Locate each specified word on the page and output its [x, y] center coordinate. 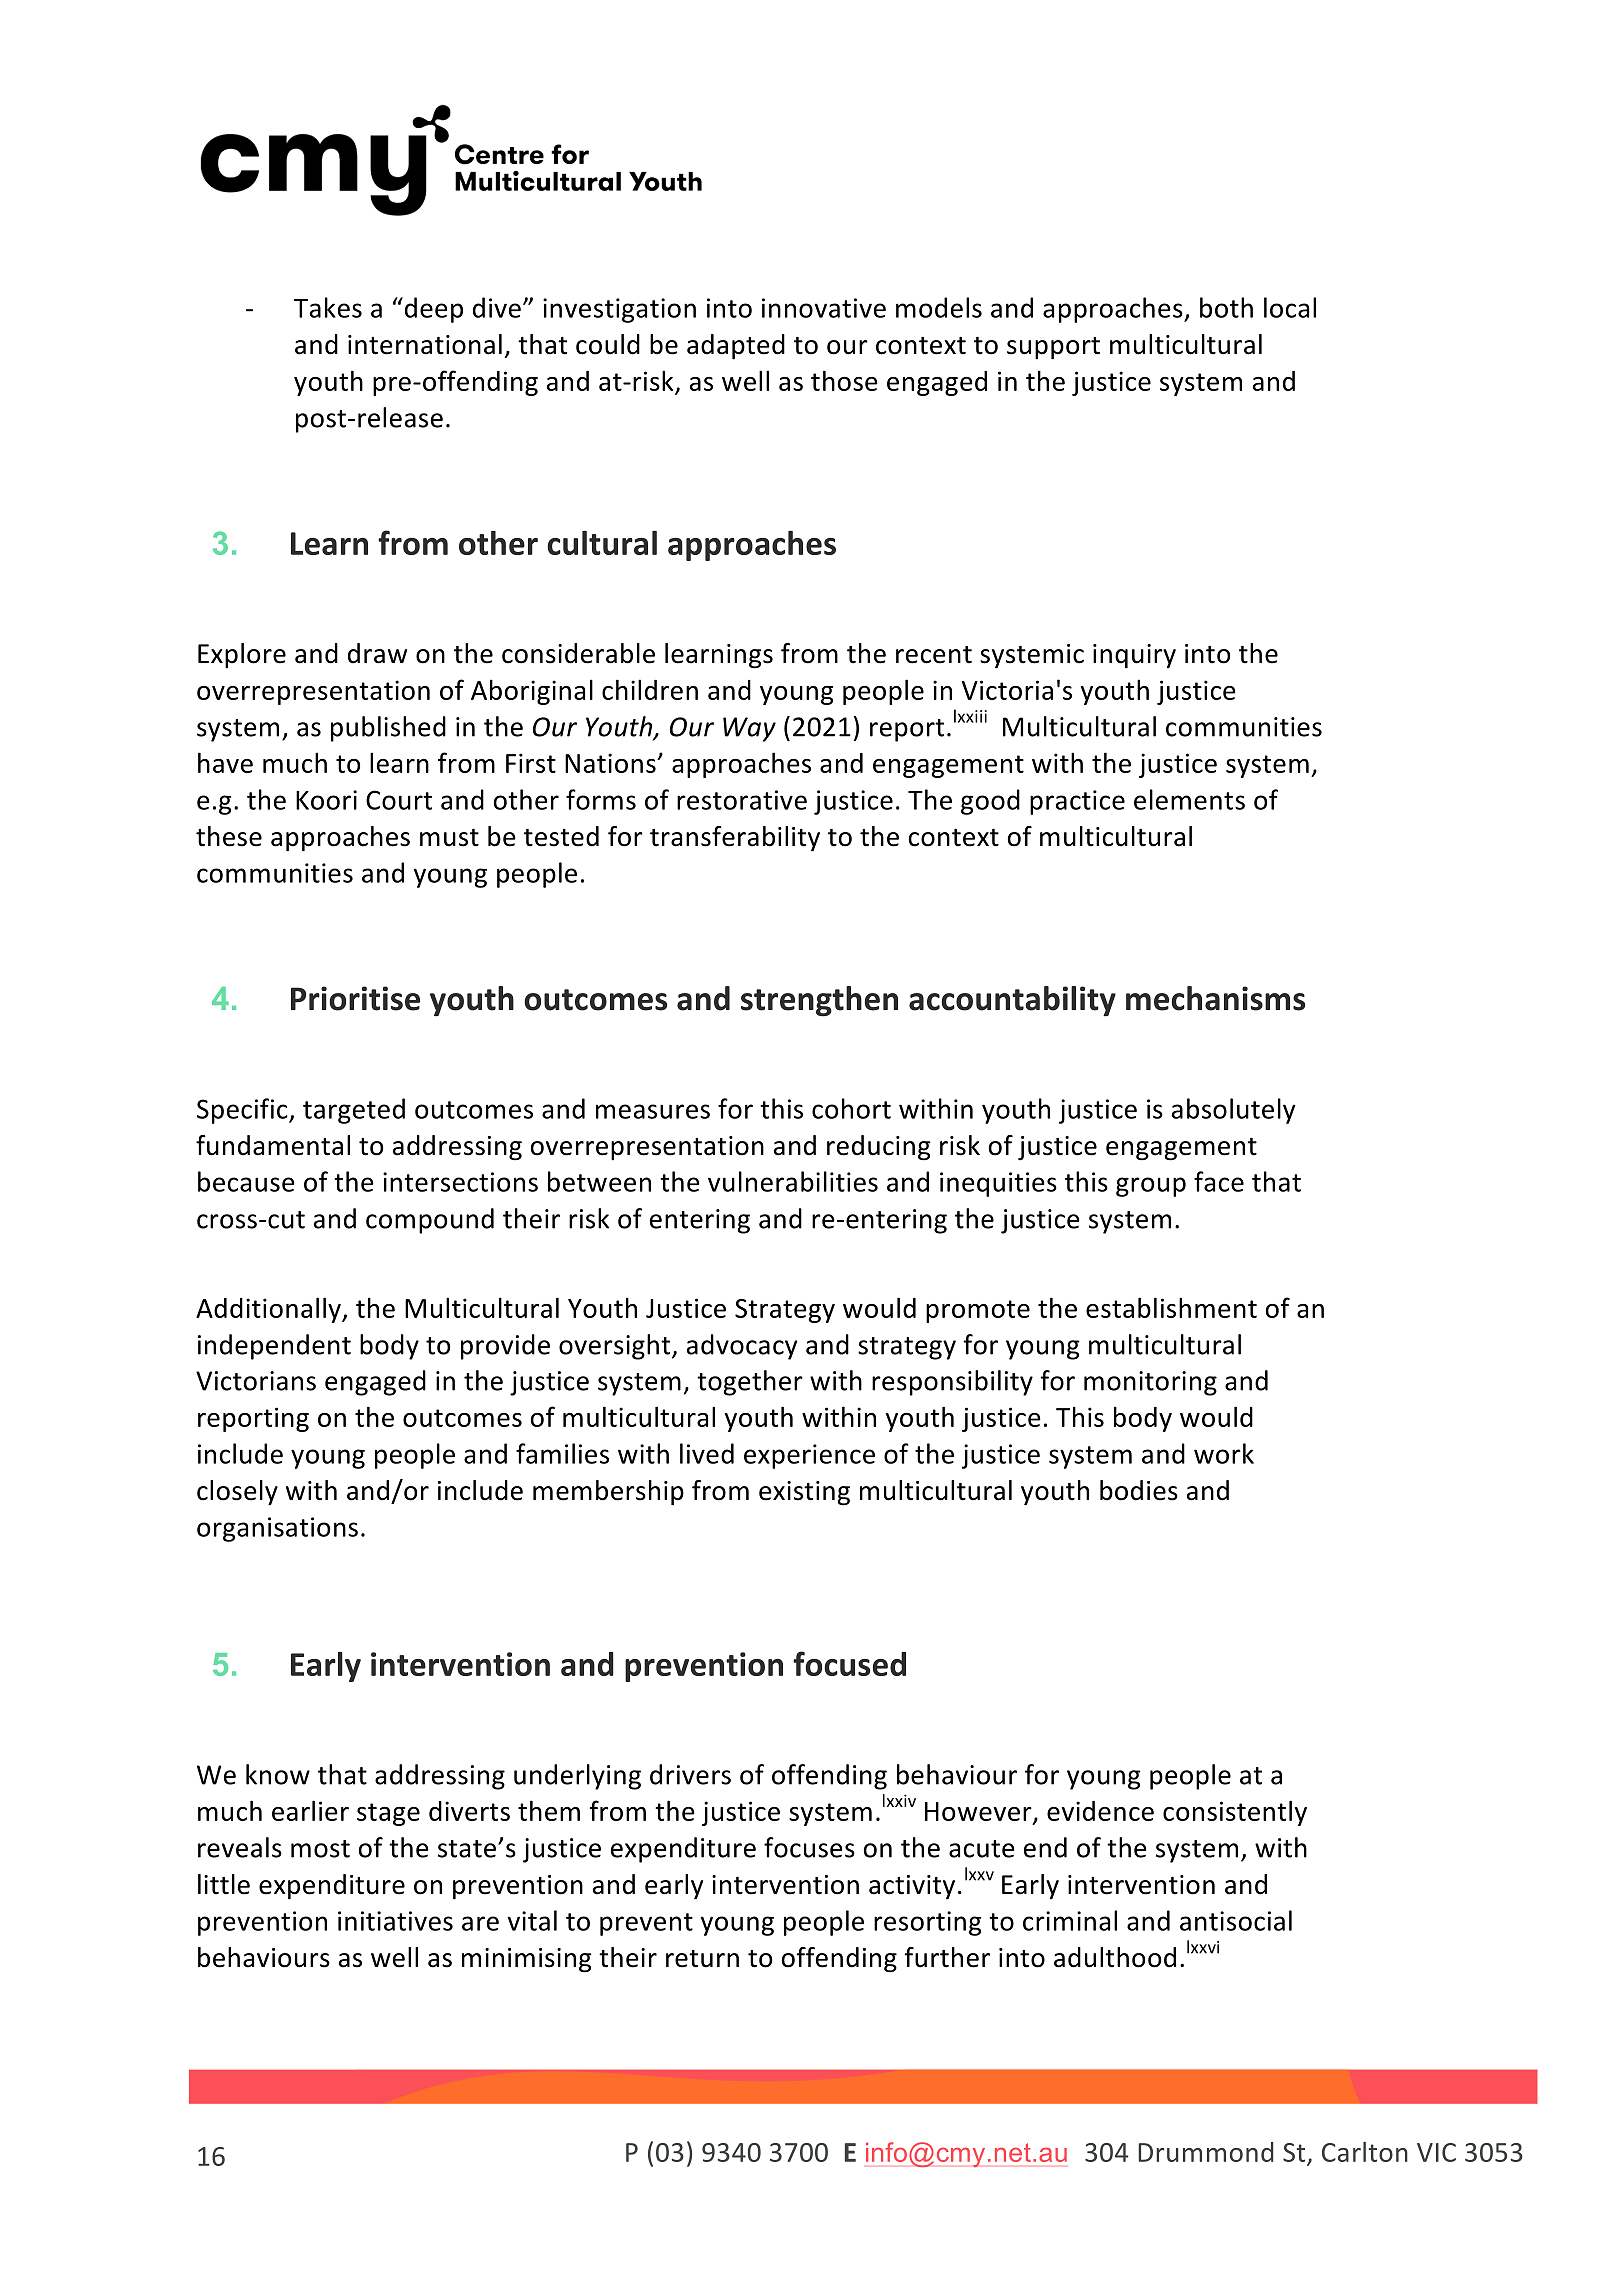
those [844, 380]
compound [430, 1221]
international [425, 344]
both [1226, 307]
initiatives [395, 1921]
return [702, 1959]
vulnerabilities [793, 1181]
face [1219, 1181]
